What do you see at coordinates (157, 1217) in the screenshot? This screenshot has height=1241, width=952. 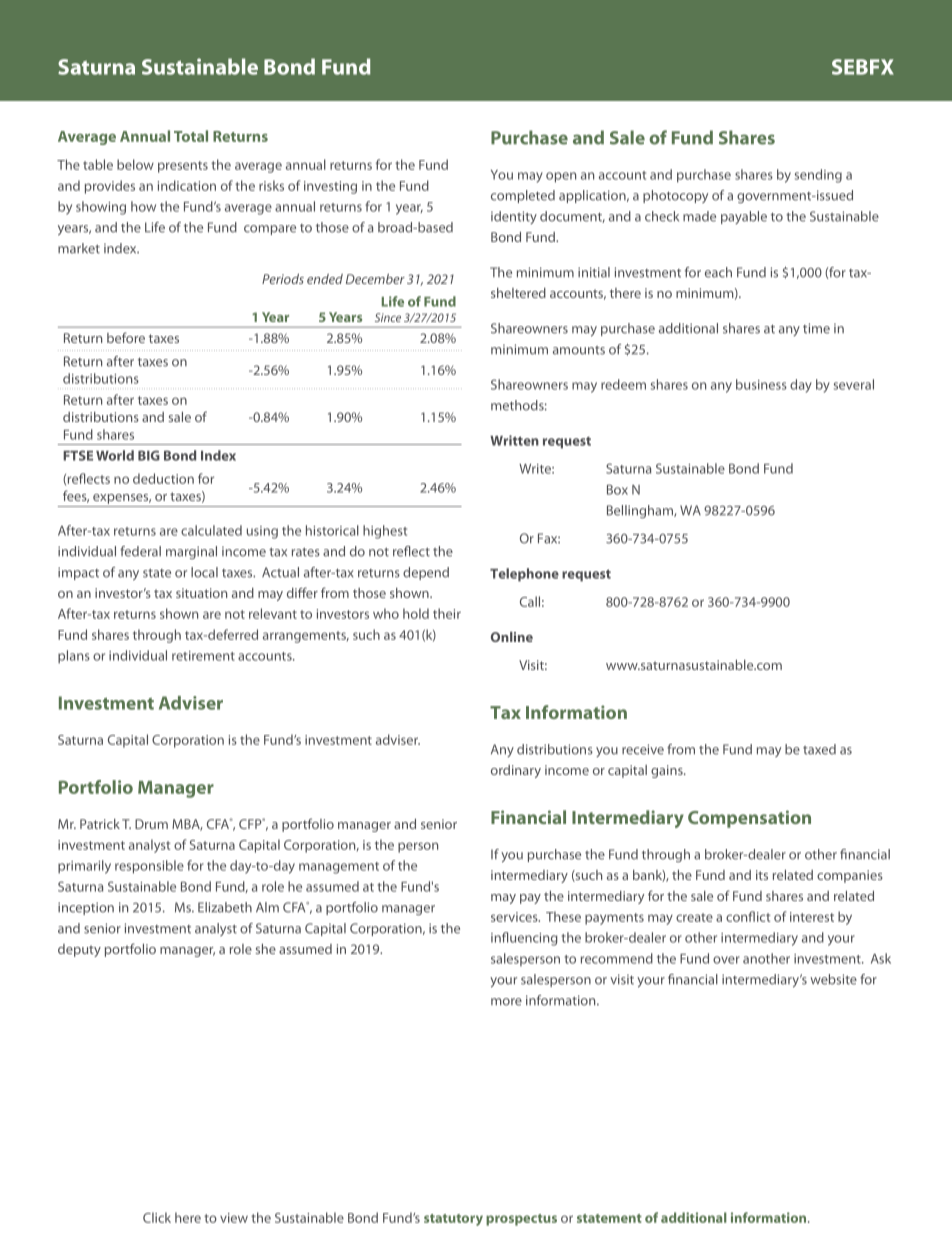 I see `Click` at bounding box center [157, 1217].
